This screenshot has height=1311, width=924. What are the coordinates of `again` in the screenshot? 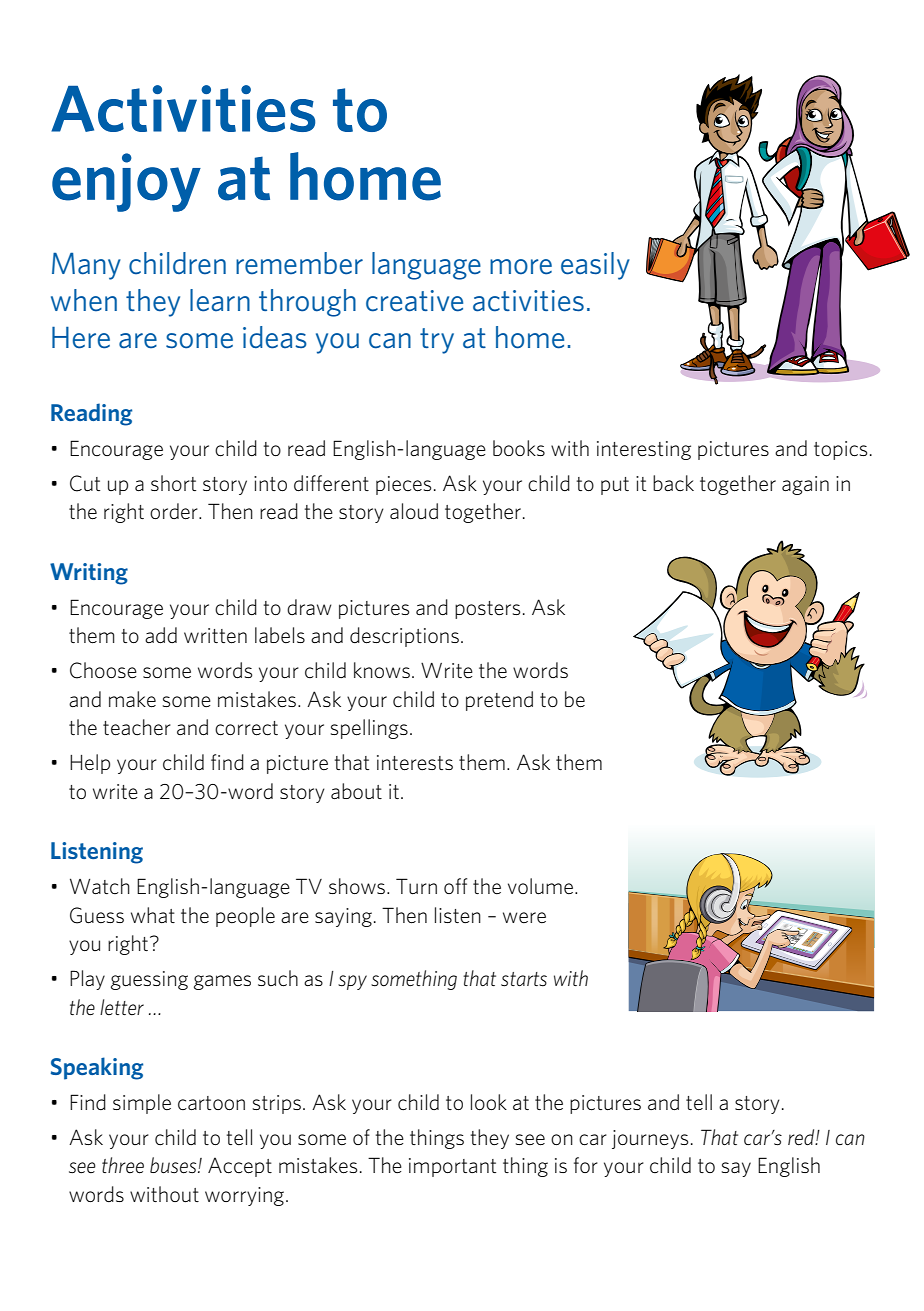 It's located at (805, 485).
